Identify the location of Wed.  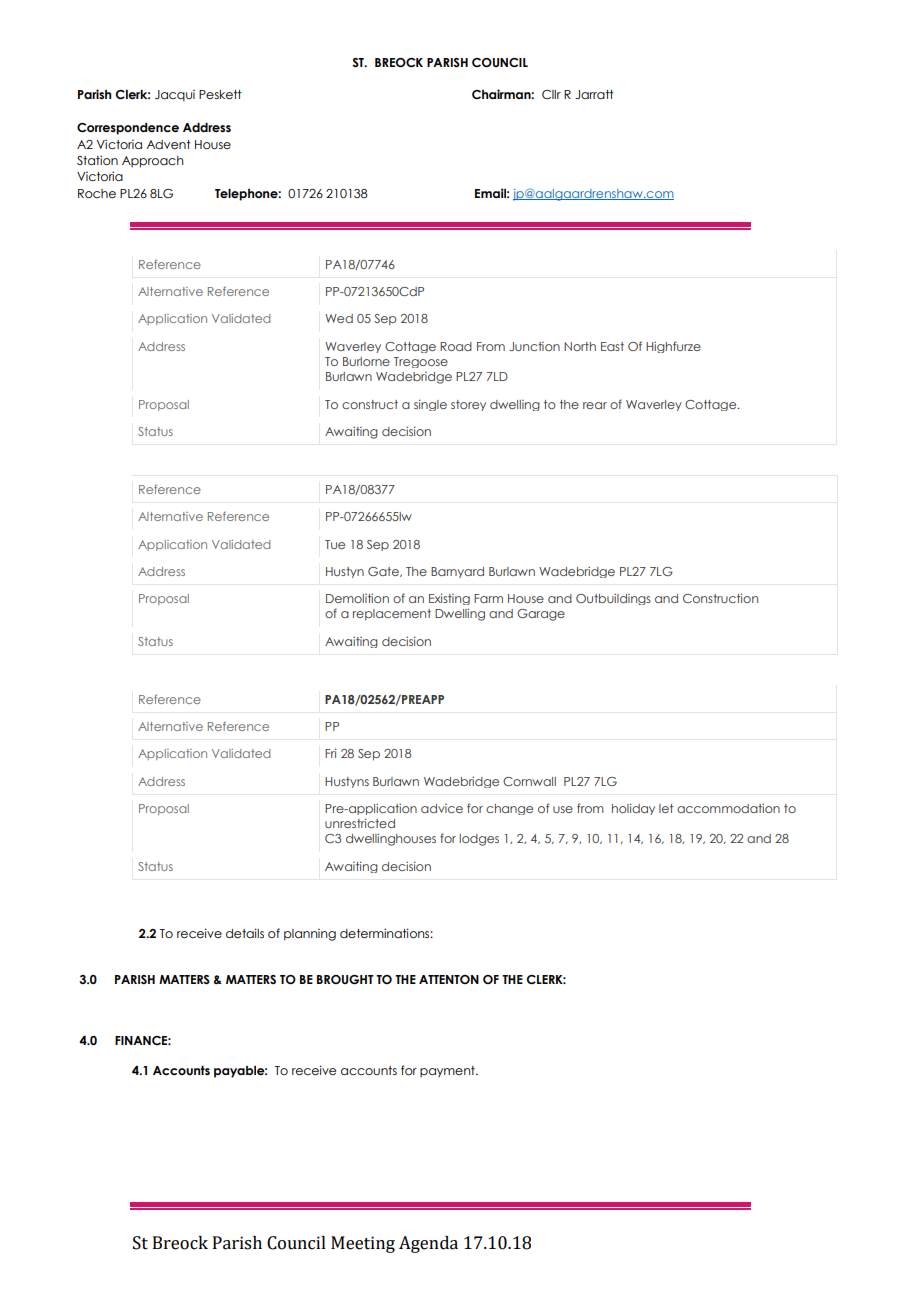
(339, 318).
